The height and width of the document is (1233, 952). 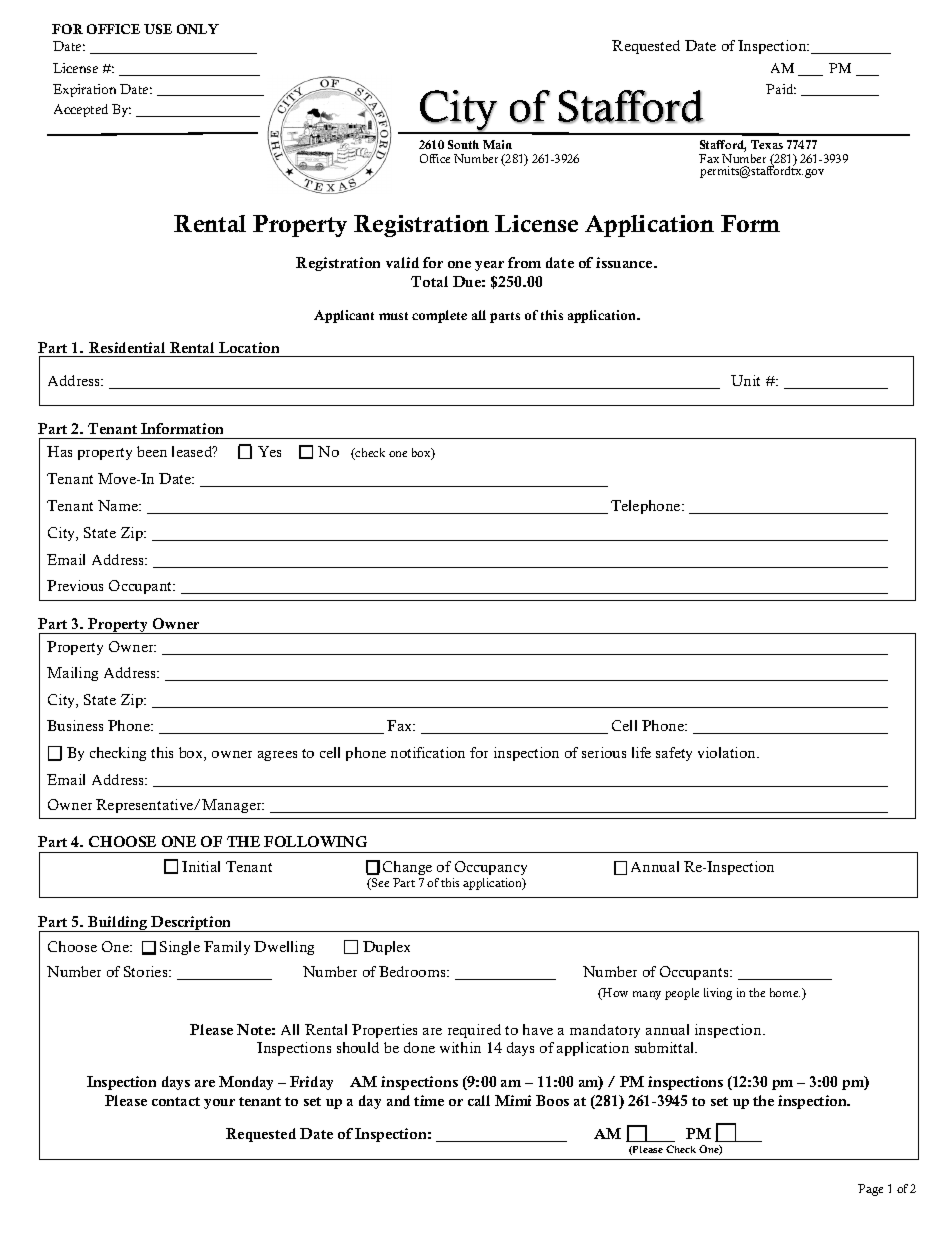 I want to click on Page, so click(x=870, y=1190).
